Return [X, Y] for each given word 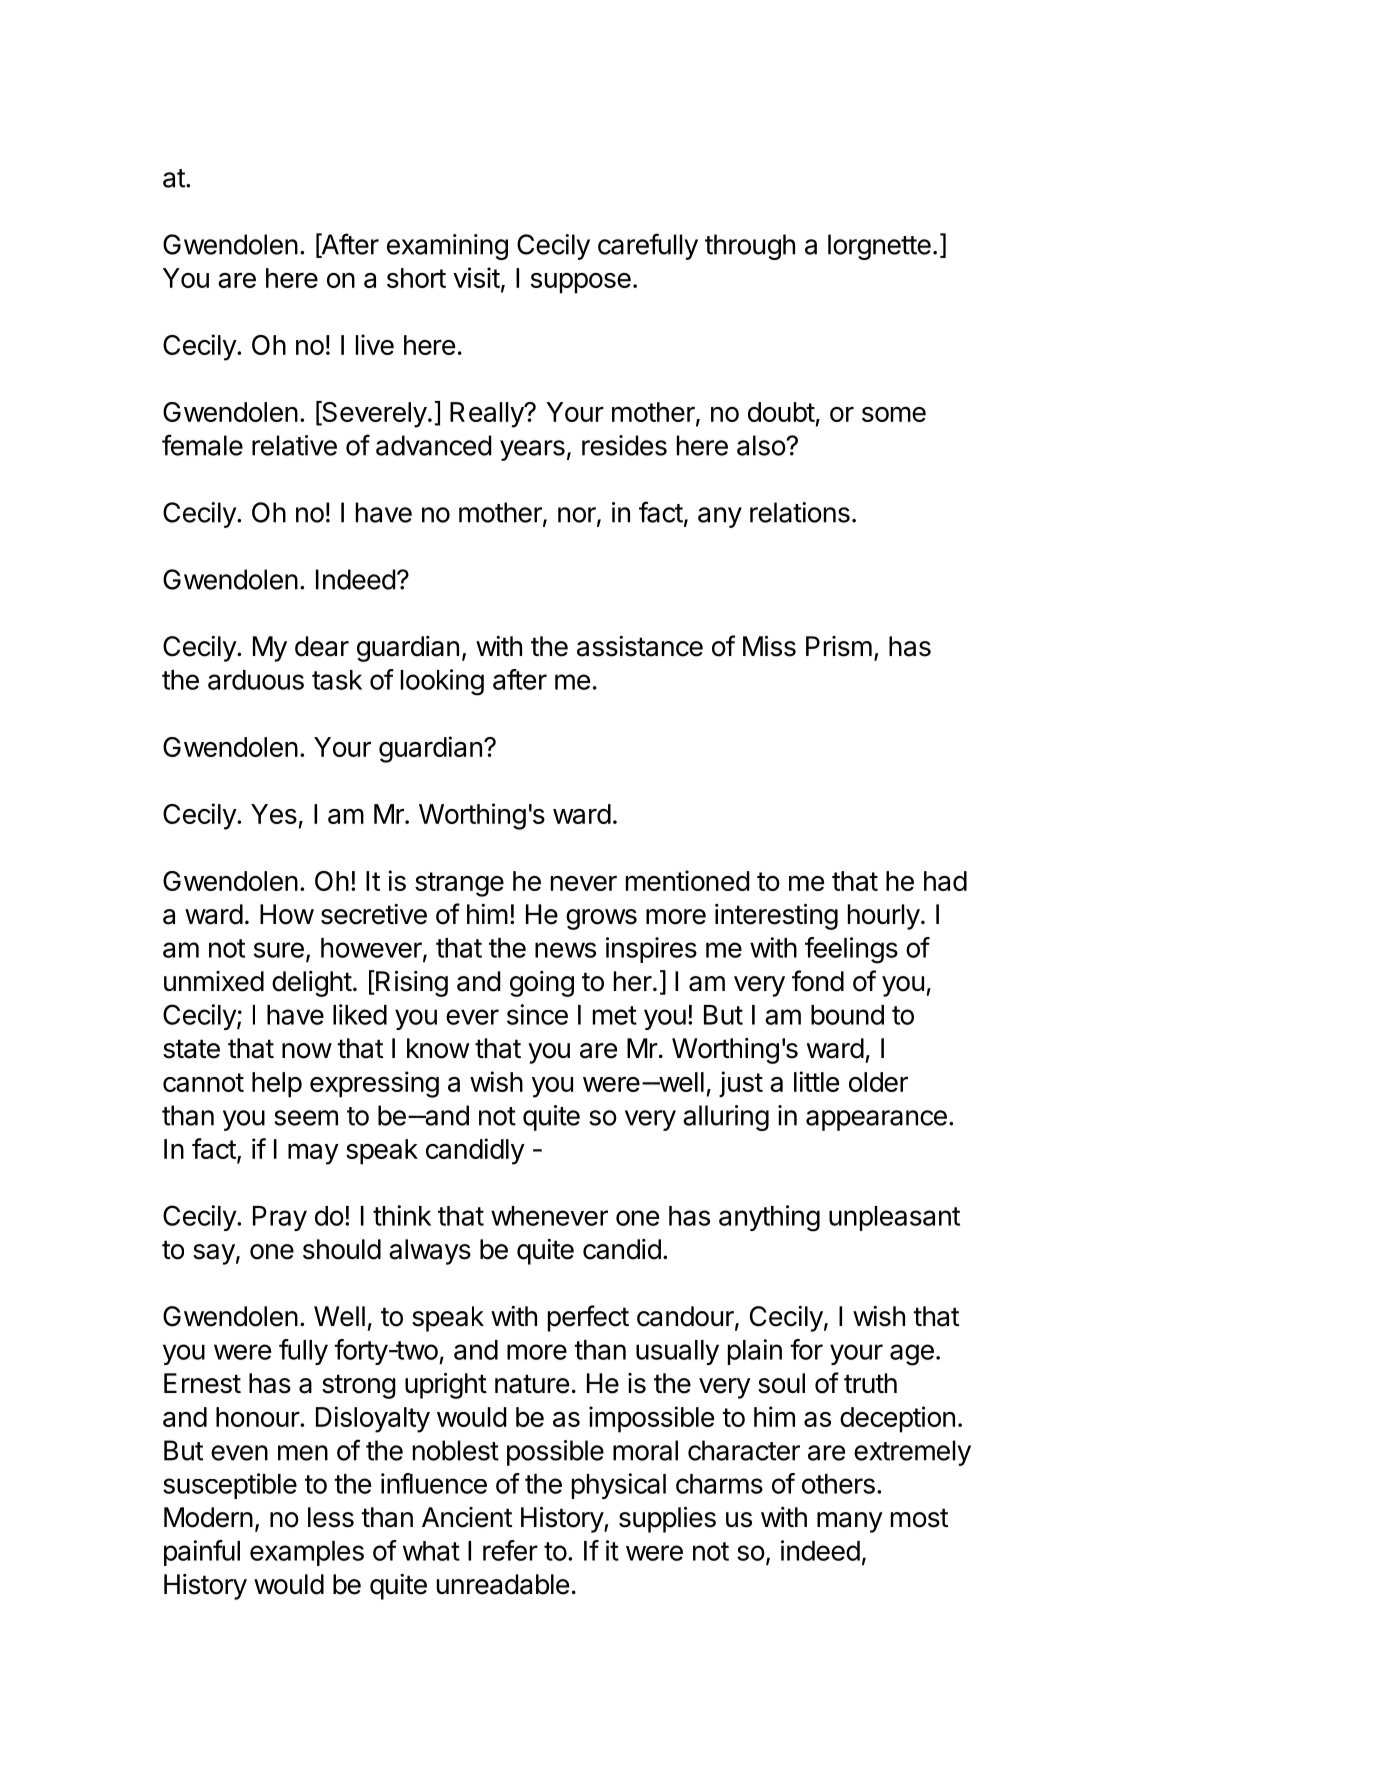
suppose [581, 283]
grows [601, 919]
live [375, 344]
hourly [884, 917]
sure [279, 950]
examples [307, 1553]
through [750, 247]
